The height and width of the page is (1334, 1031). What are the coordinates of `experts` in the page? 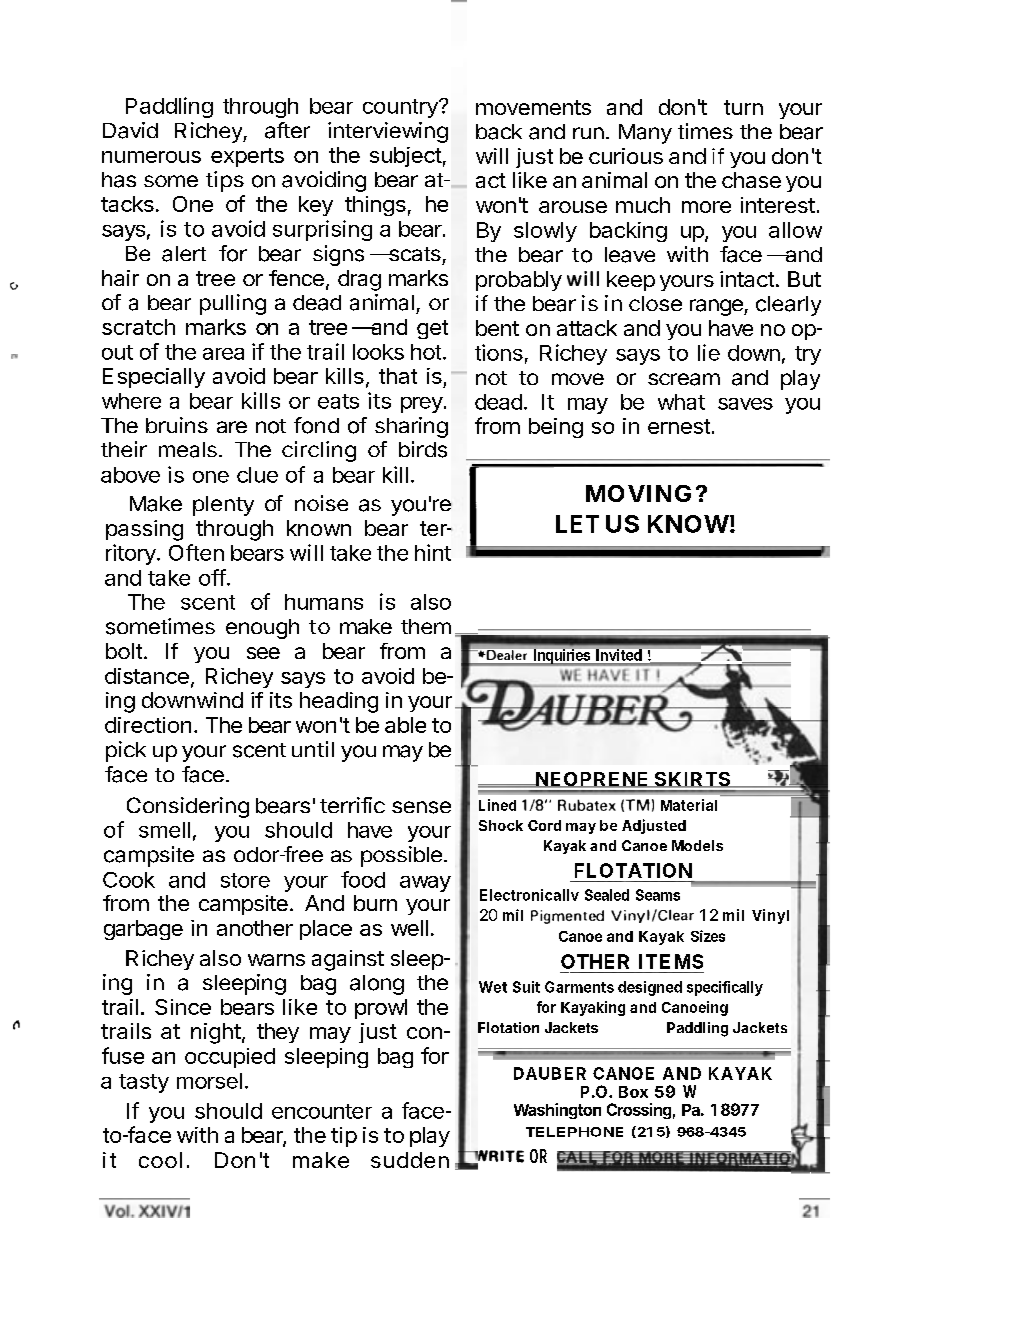 It's located at (247, 157).
